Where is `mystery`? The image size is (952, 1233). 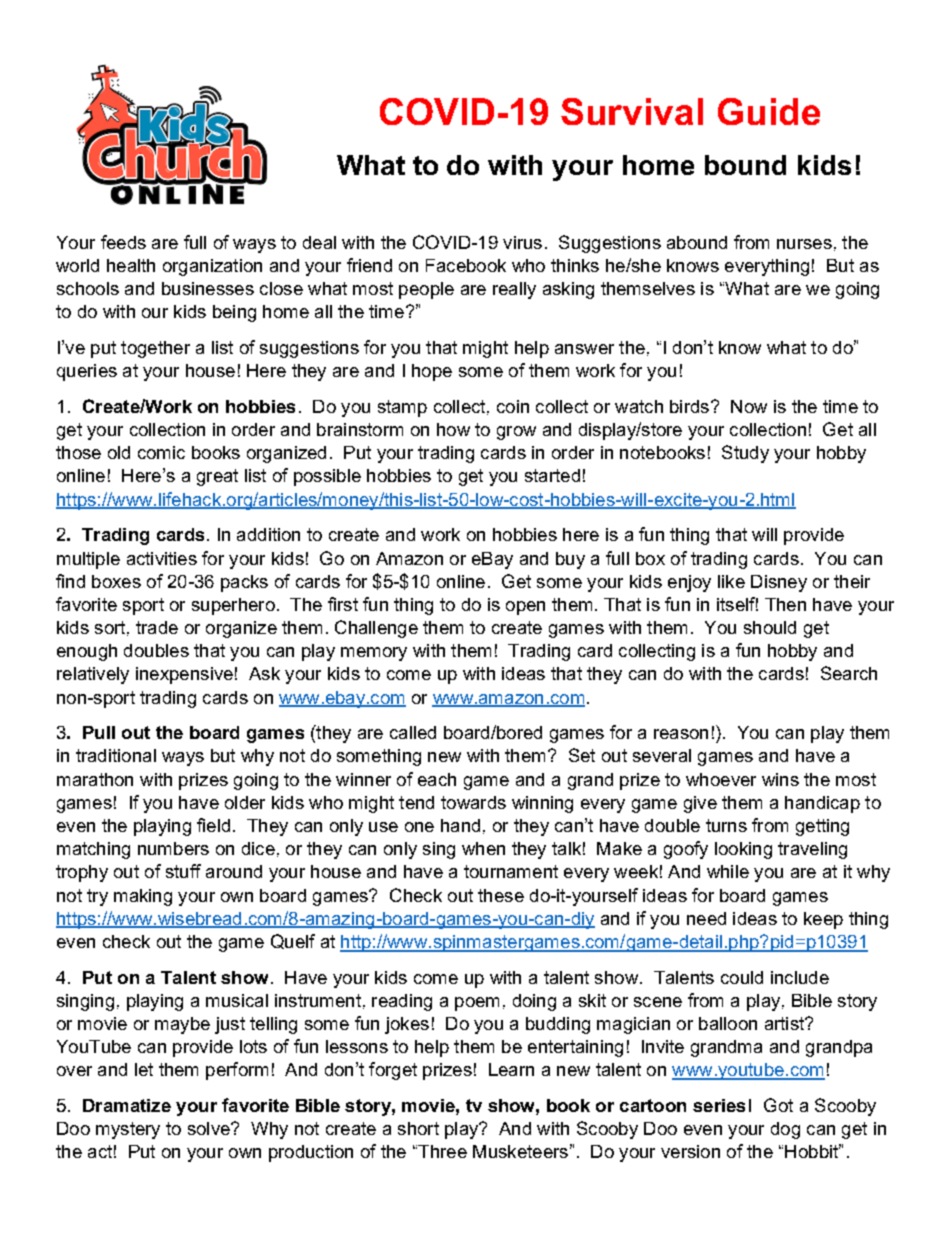 mystery is located at coordinates (128, 1130).
